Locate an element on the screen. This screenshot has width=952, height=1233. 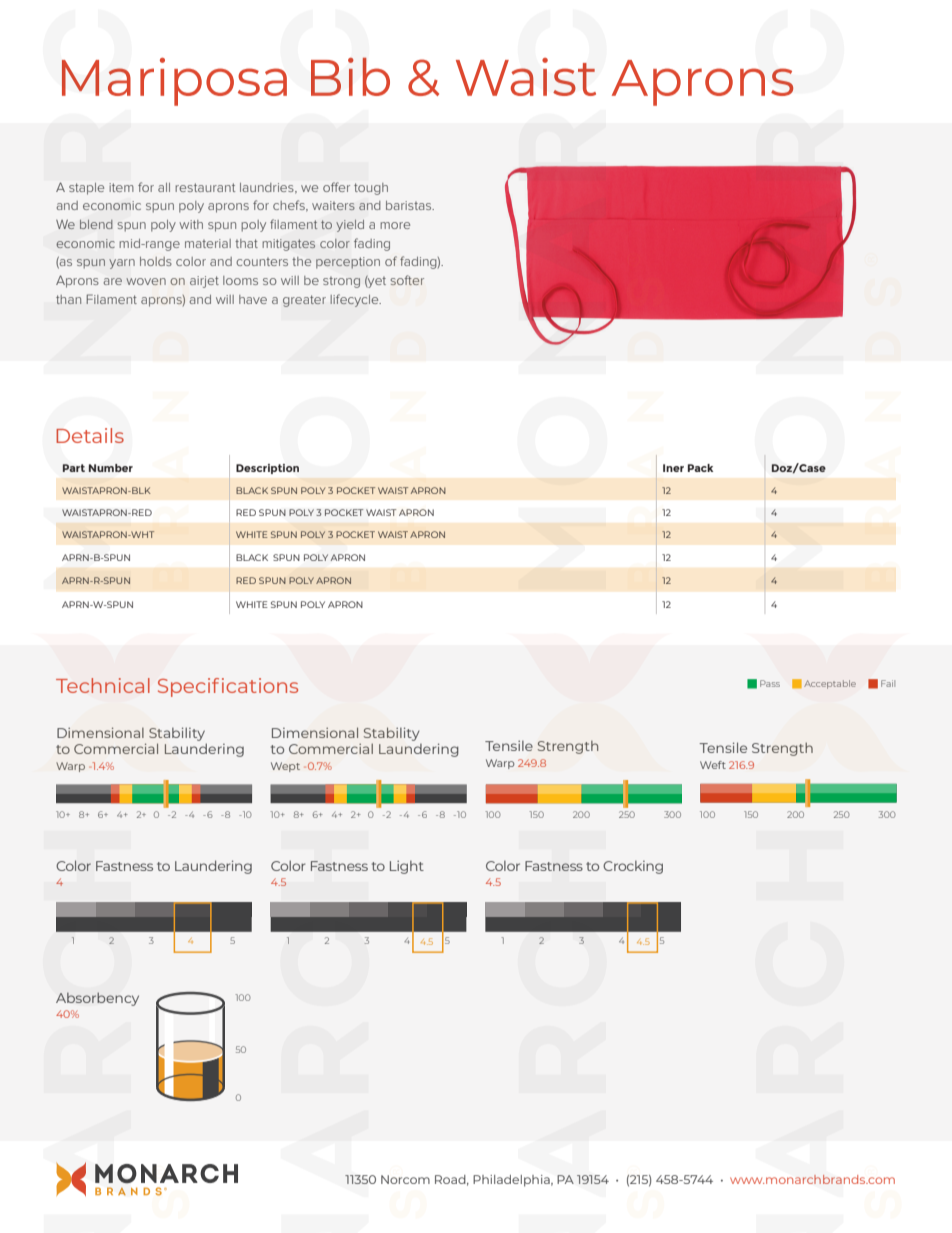
Specifications is located at coordinates (228, 687).
